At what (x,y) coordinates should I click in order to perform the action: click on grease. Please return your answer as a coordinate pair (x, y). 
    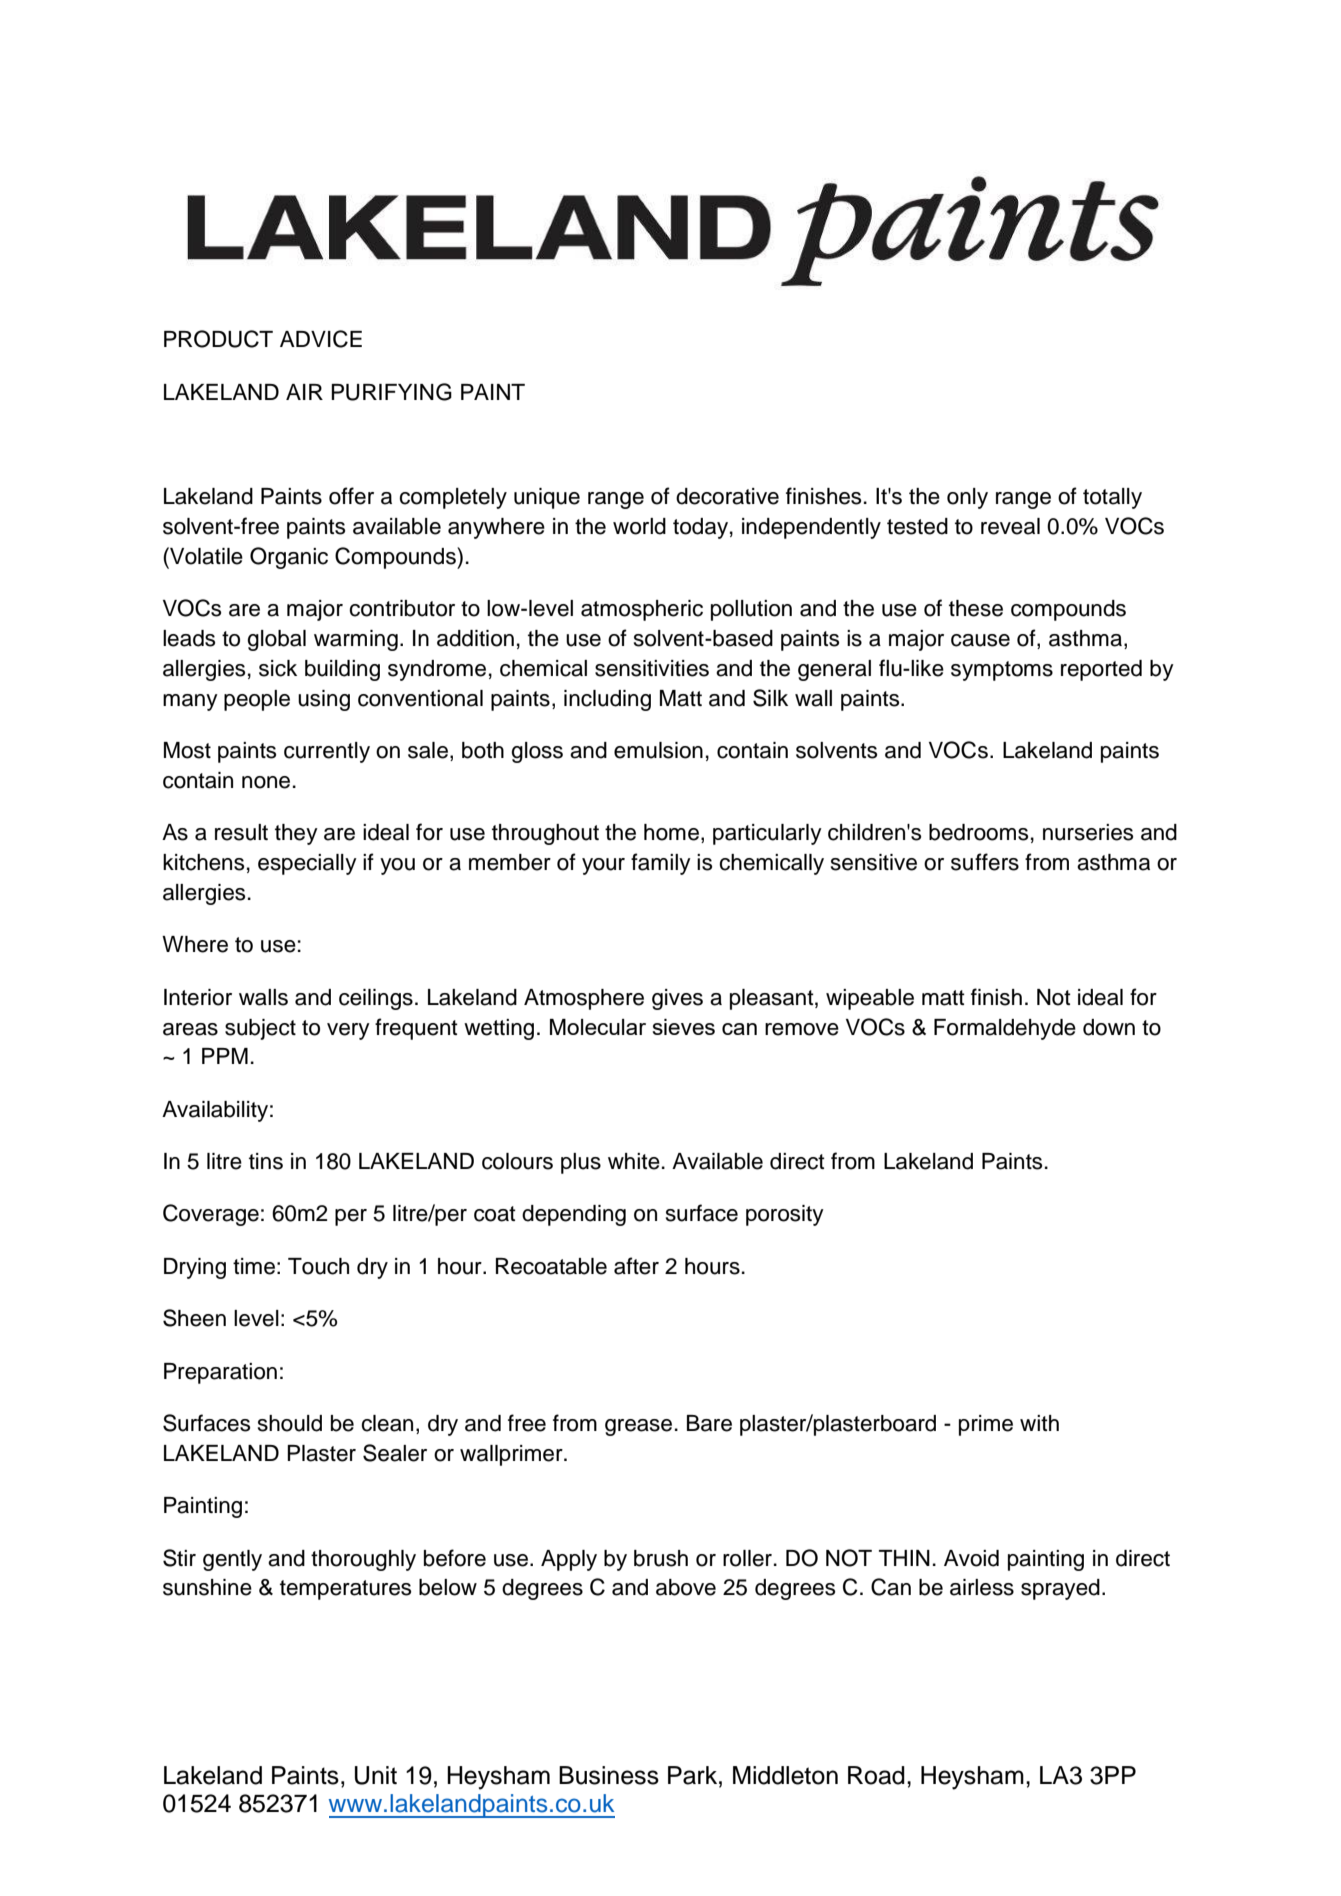
    Looking at the image, I should click on (638, 1427).
